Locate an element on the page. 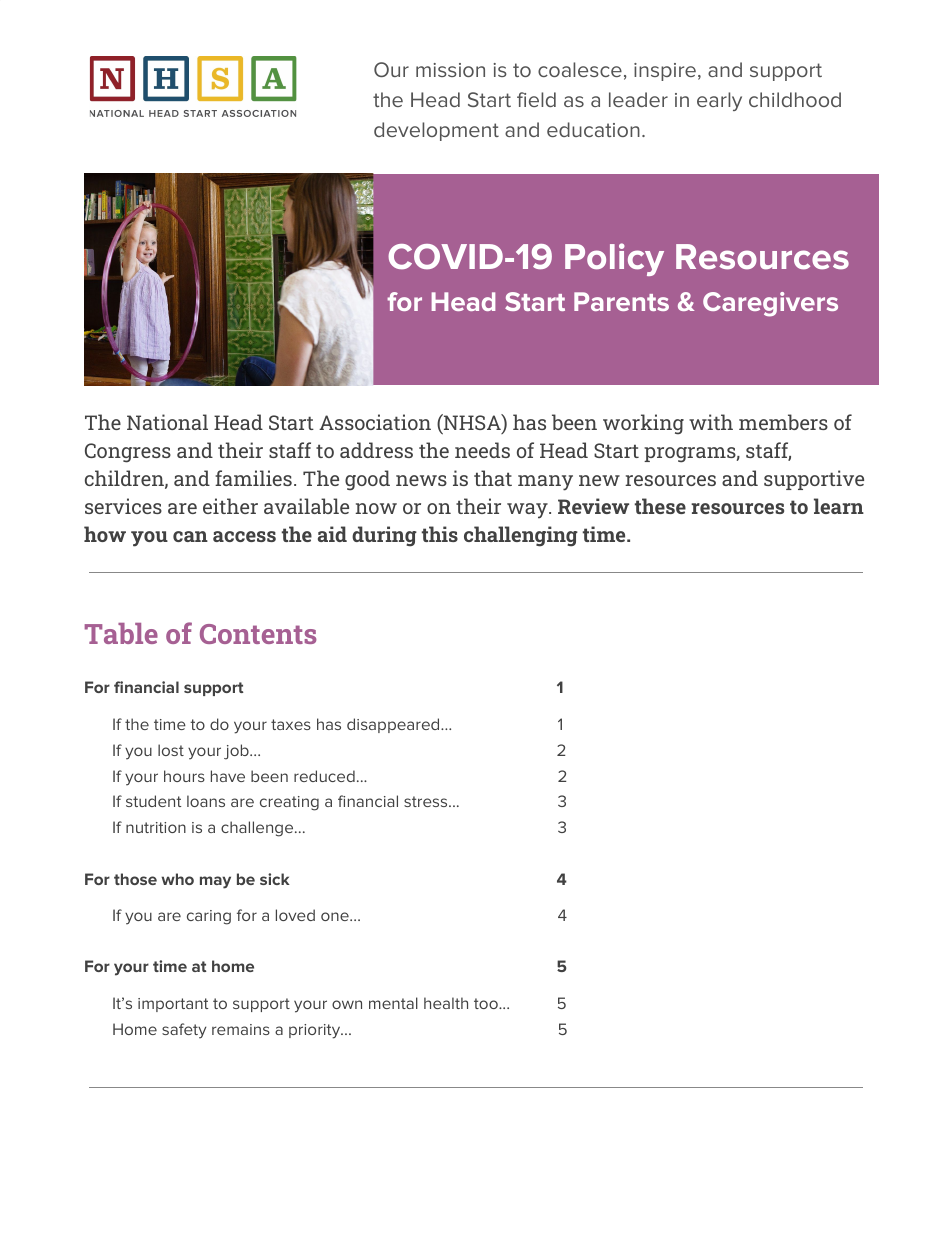 The width and height of the document is (952, 1233). stress is located at coordinates (427, 801).
